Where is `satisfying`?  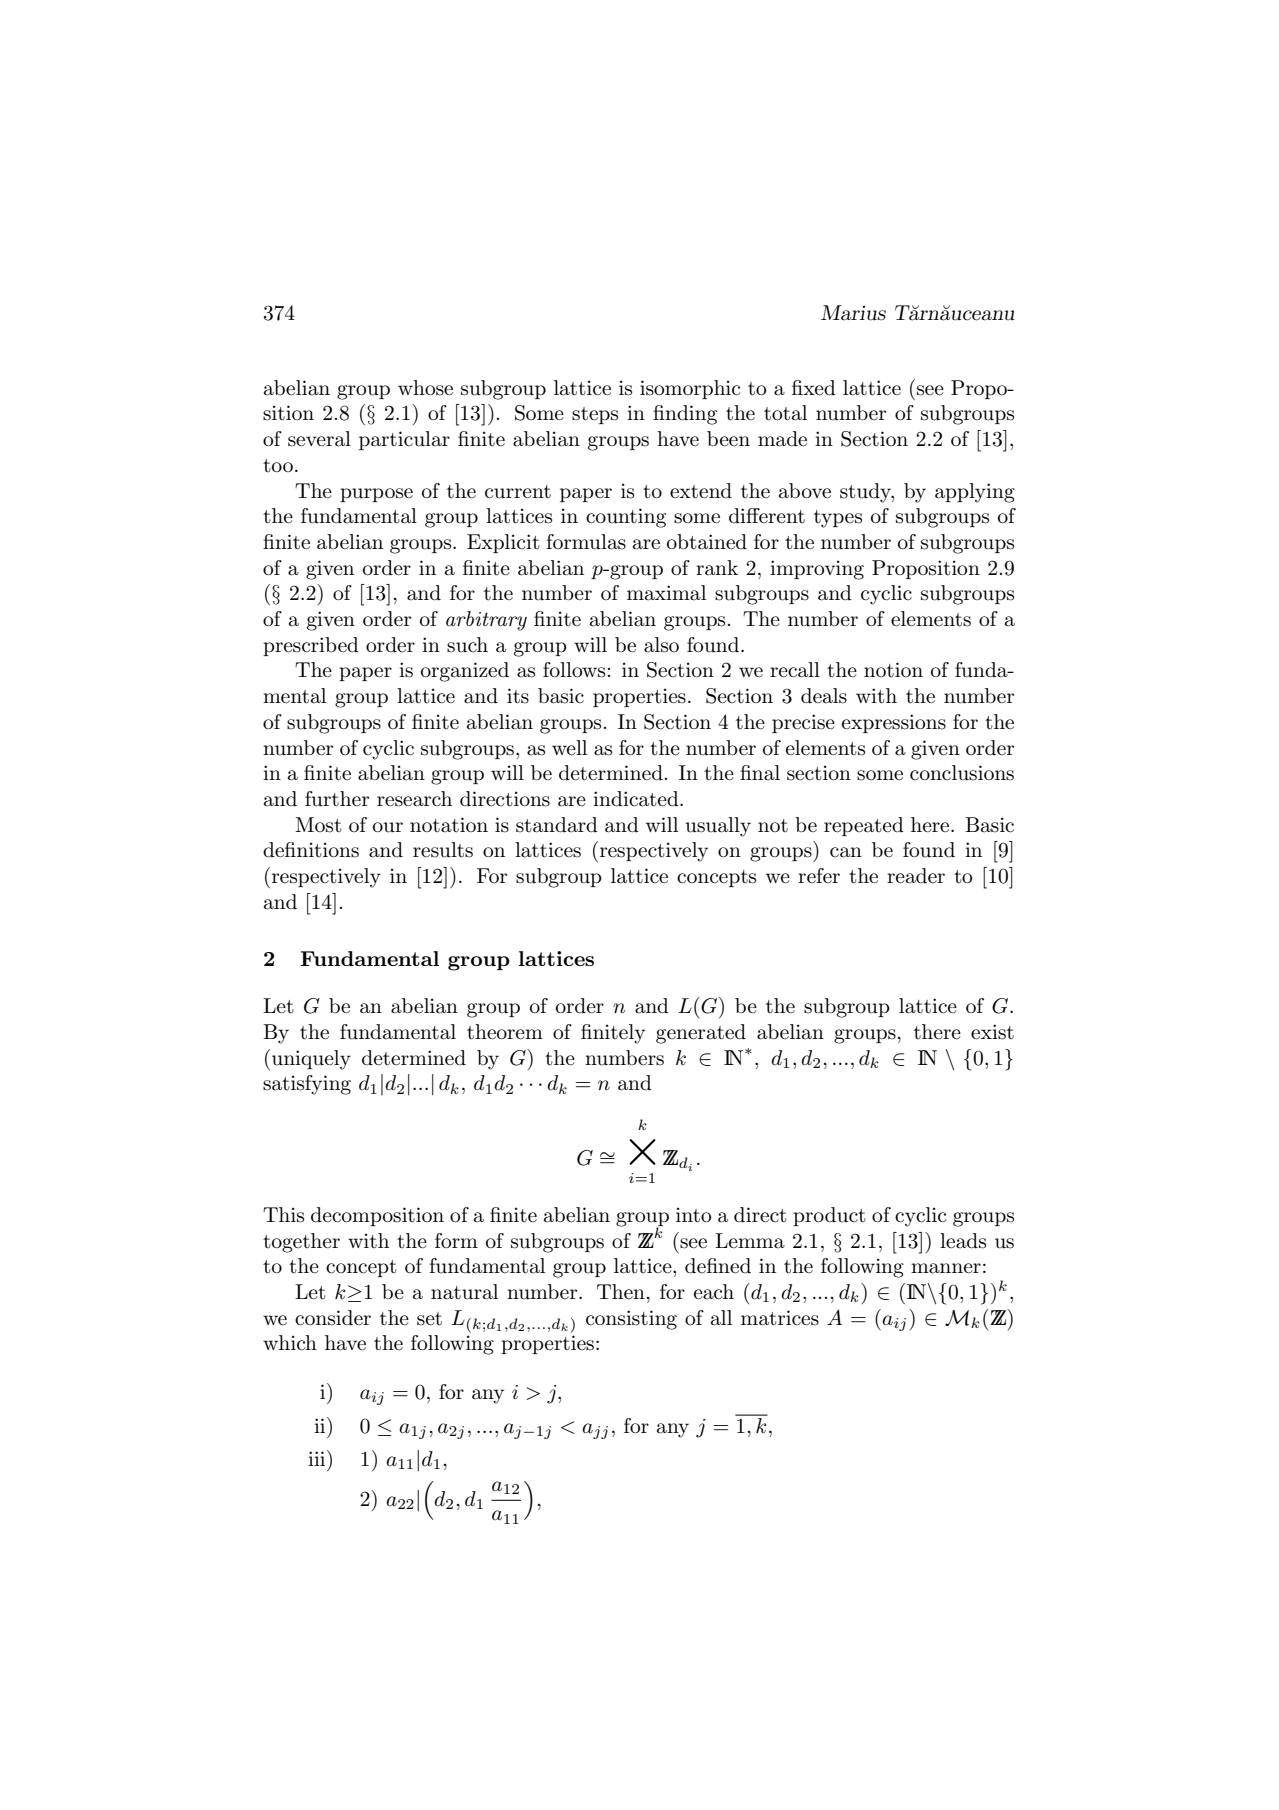 satisfying is located at coordinates (307, 1085).
